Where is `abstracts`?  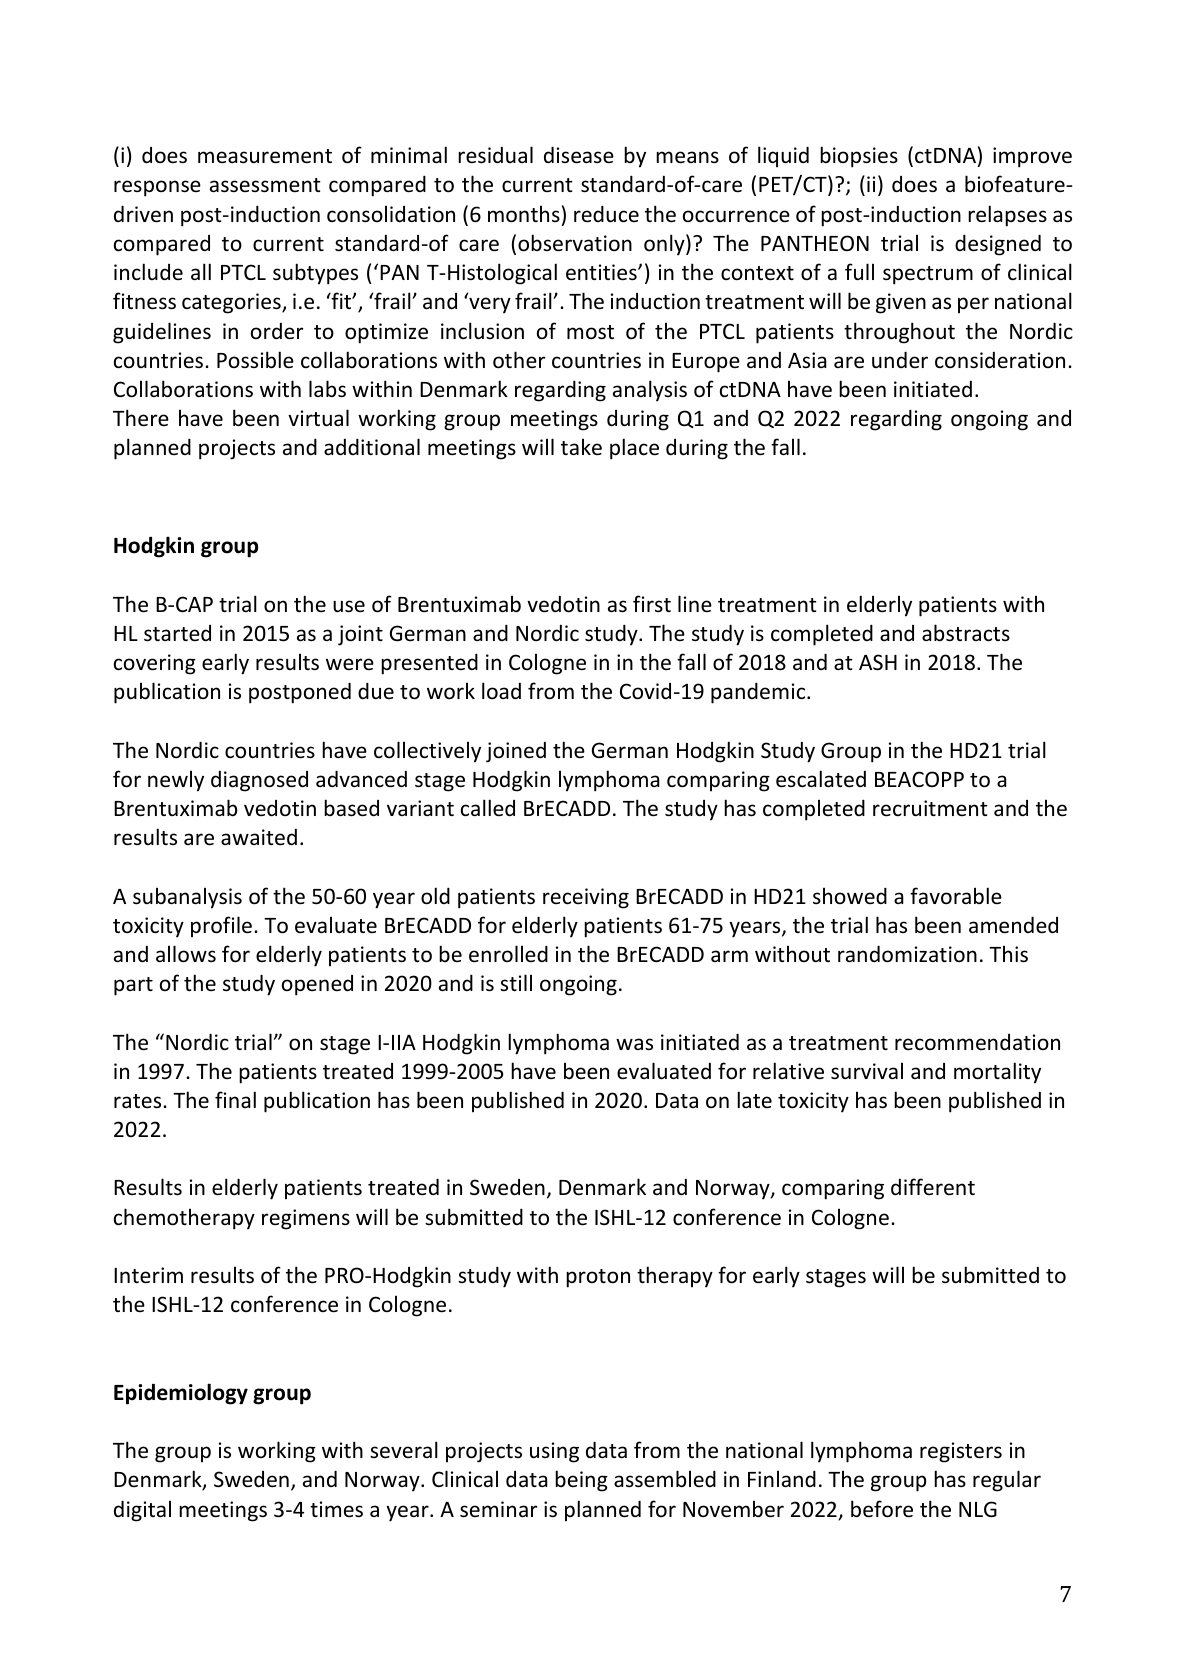 abstracts is located at coordinates (966, 633).
